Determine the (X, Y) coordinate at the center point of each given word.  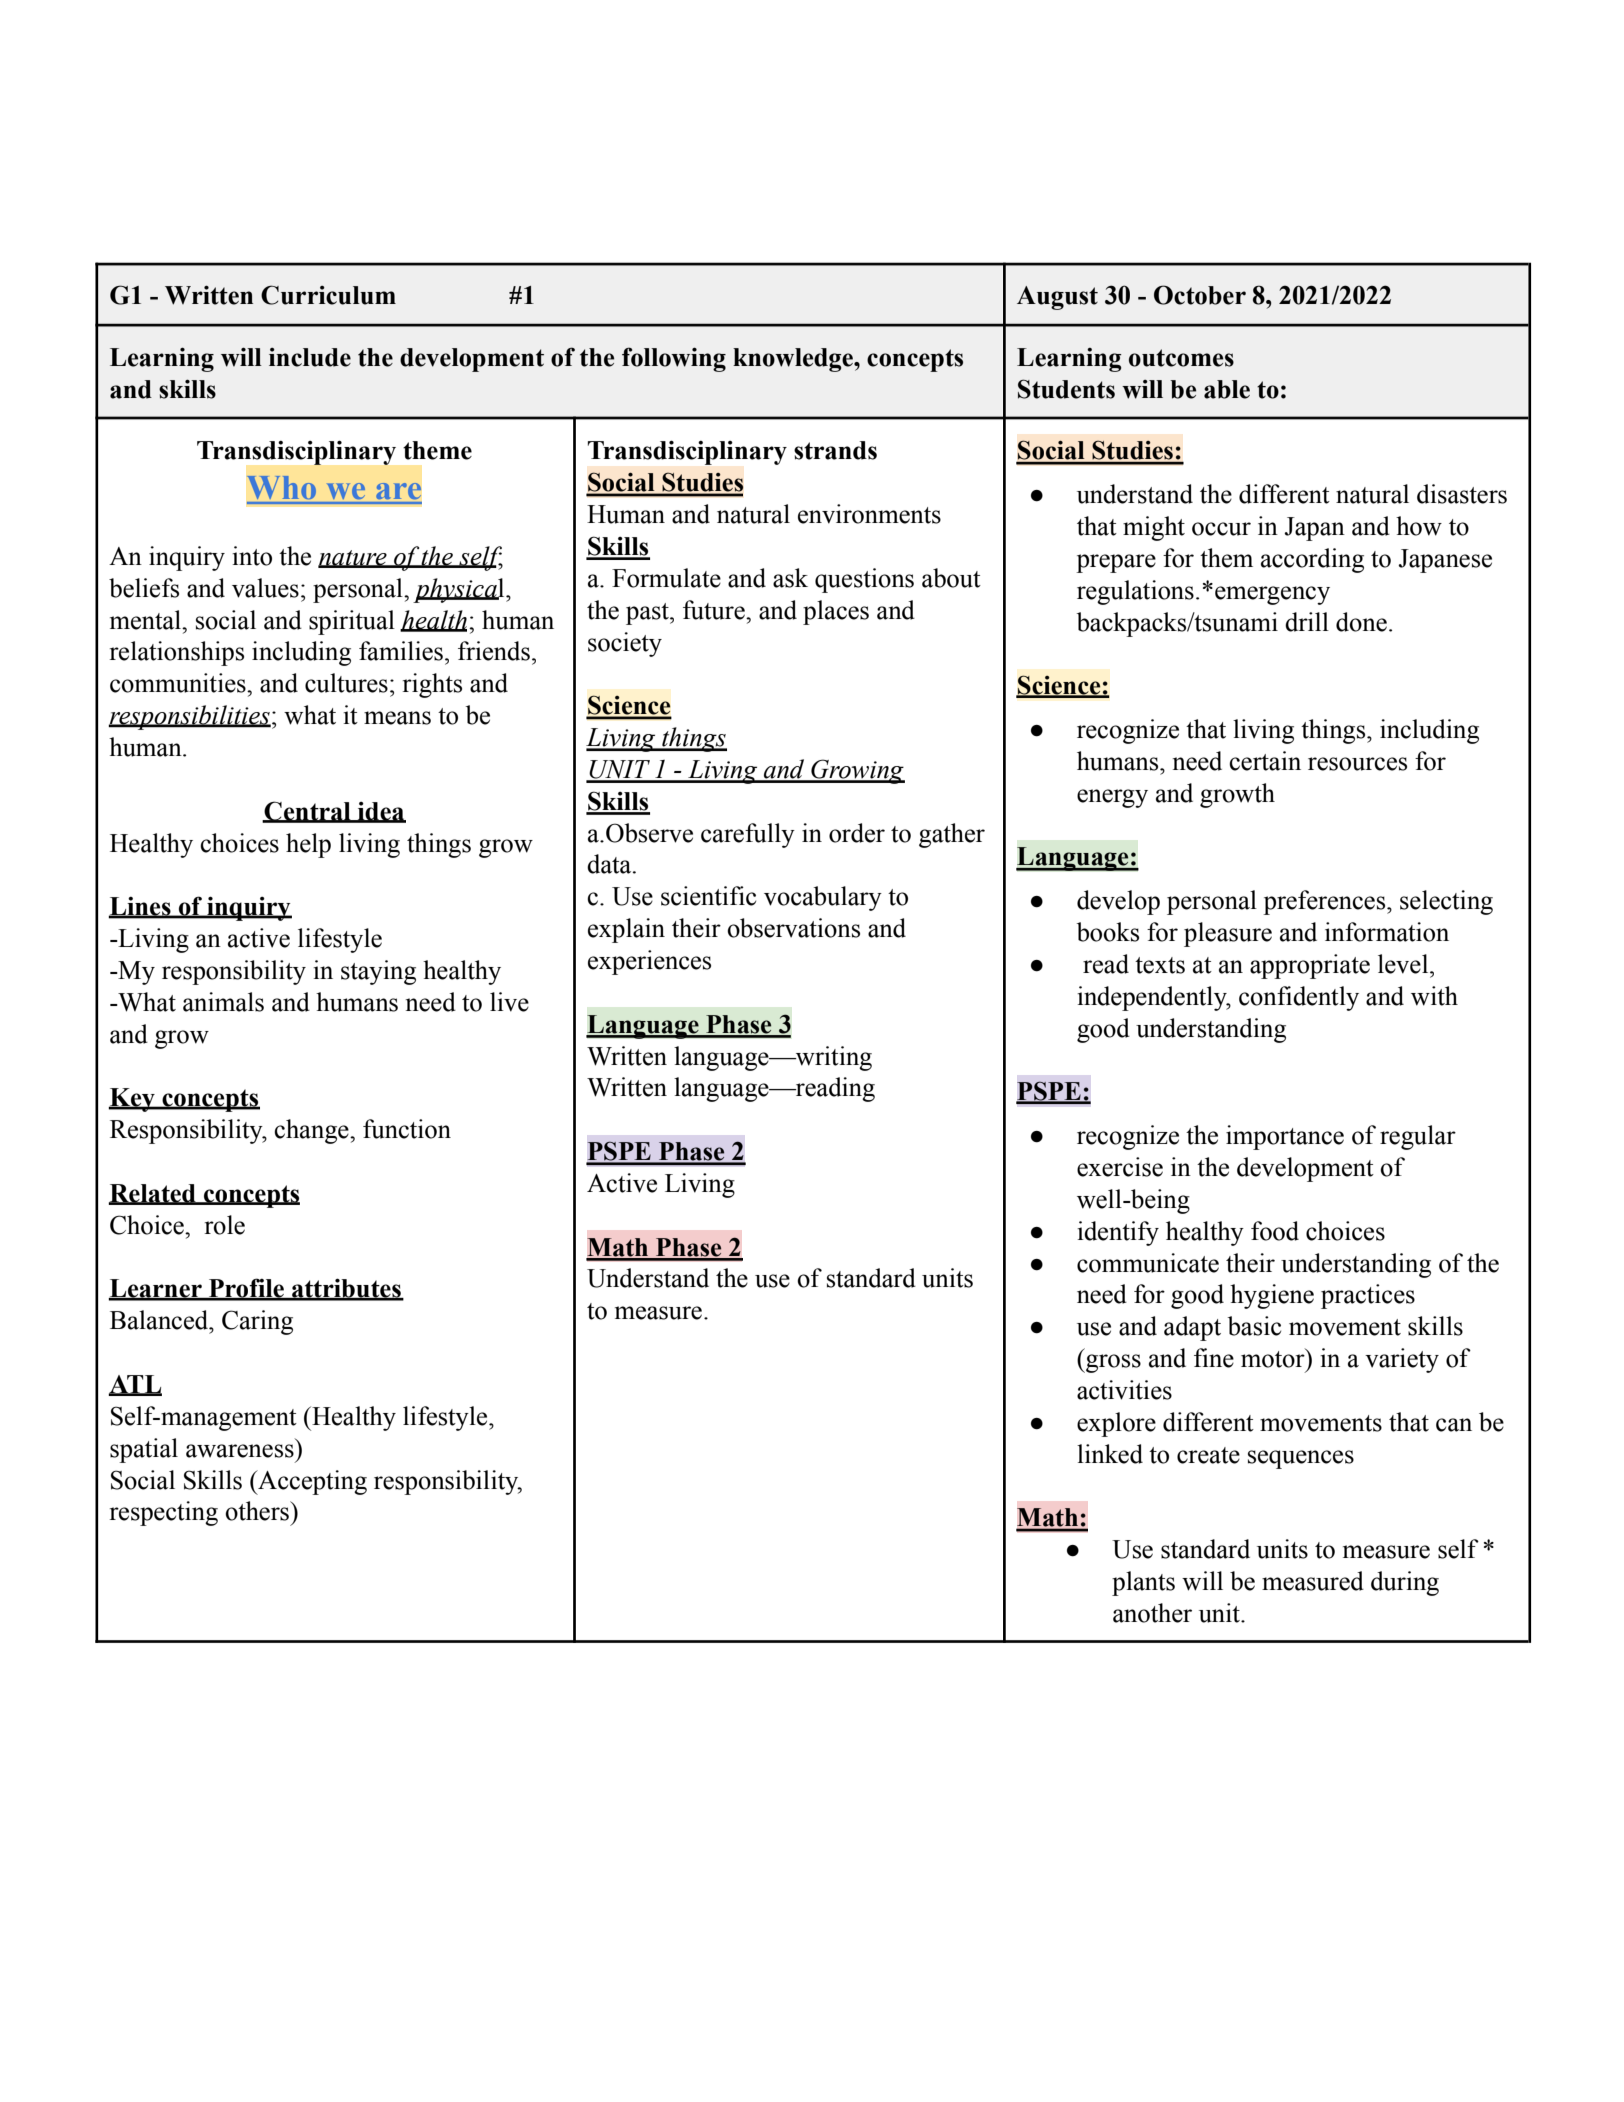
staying (378, 972)
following (674, 359)
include (310, 357)
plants (1143, 1583)
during (1405, 1583)
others (258, 1511)
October (1200, 295)
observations (793, 928)
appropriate (1310, 966)
